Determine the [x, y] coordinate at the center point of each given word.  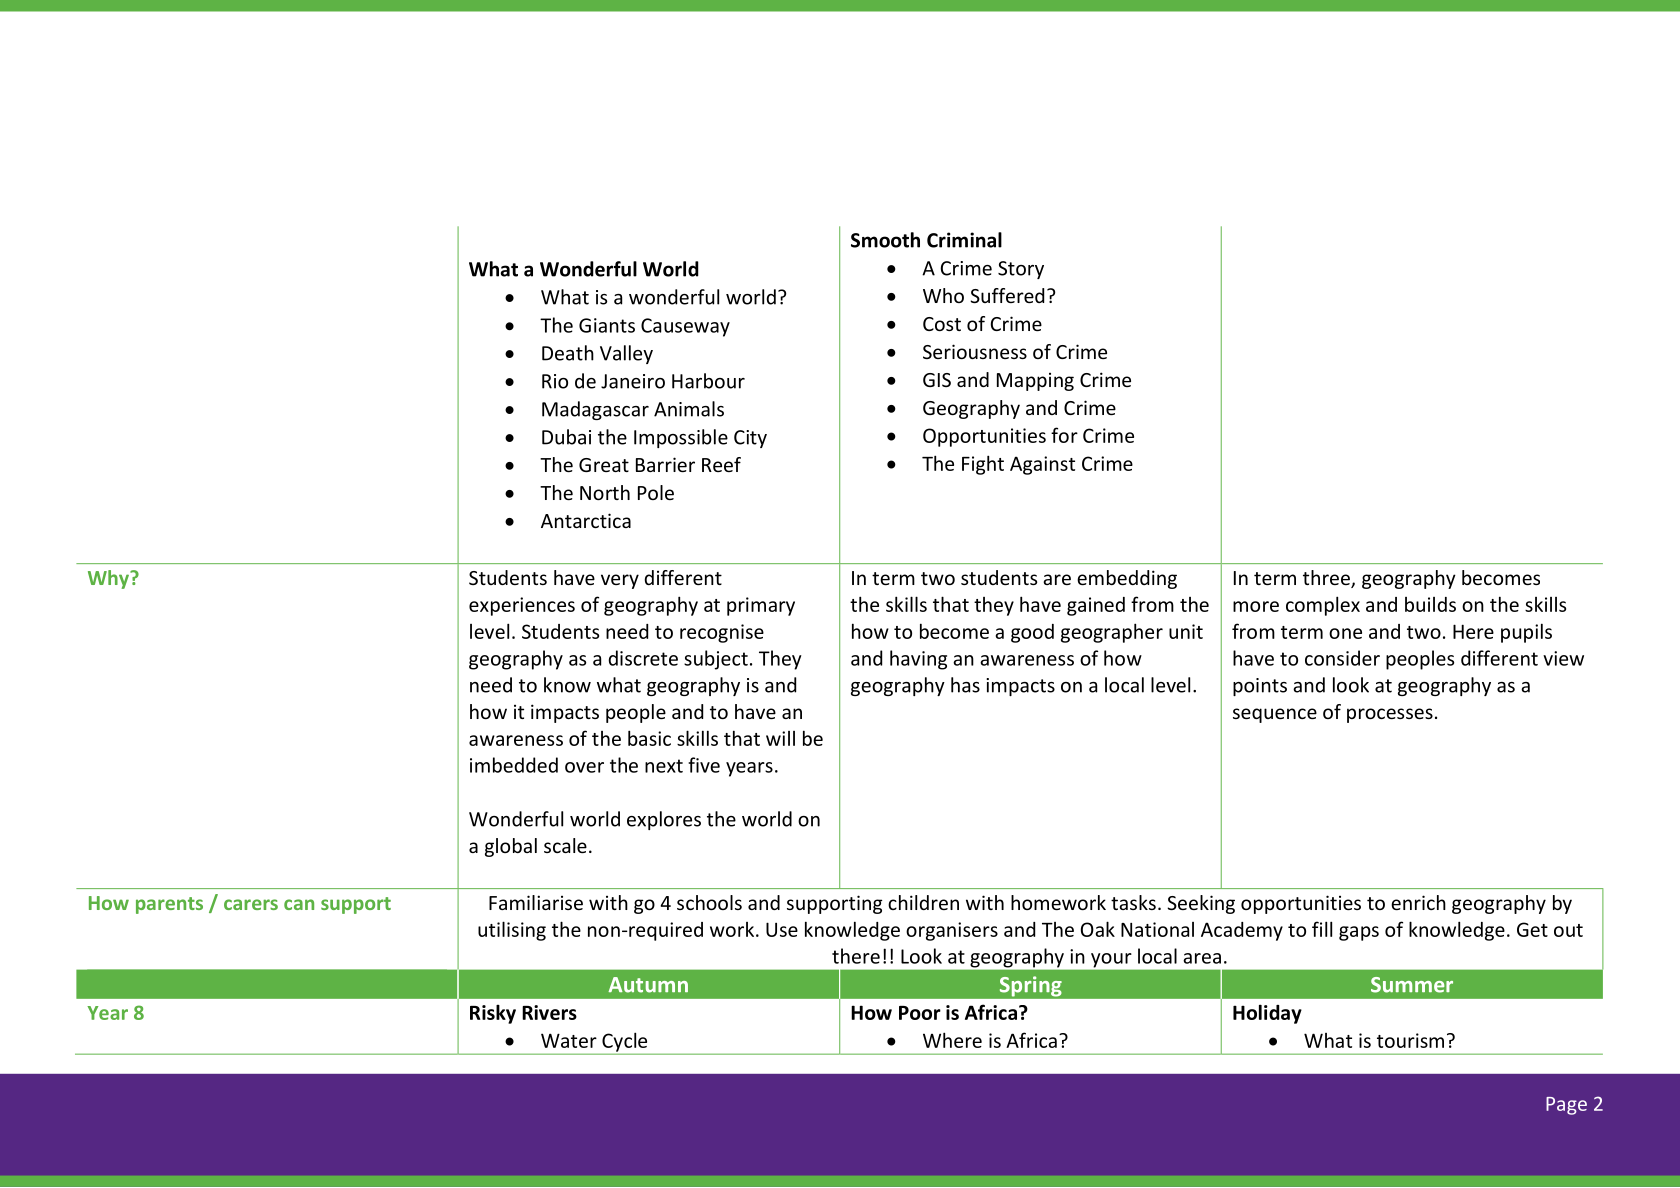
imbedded [514, 765]
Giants [607, 325]
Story [1021, 270]
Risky [493, 1014]
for [1064, 435]
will [780, 738]
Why [109, 579]
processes [1390, 715]
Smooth [885, 240]
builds [1430, 604]
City [750, 439]
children [923, 902]
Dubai [566, 437]
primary [761, 606]
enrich [1418, 902]
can [299, 904]
